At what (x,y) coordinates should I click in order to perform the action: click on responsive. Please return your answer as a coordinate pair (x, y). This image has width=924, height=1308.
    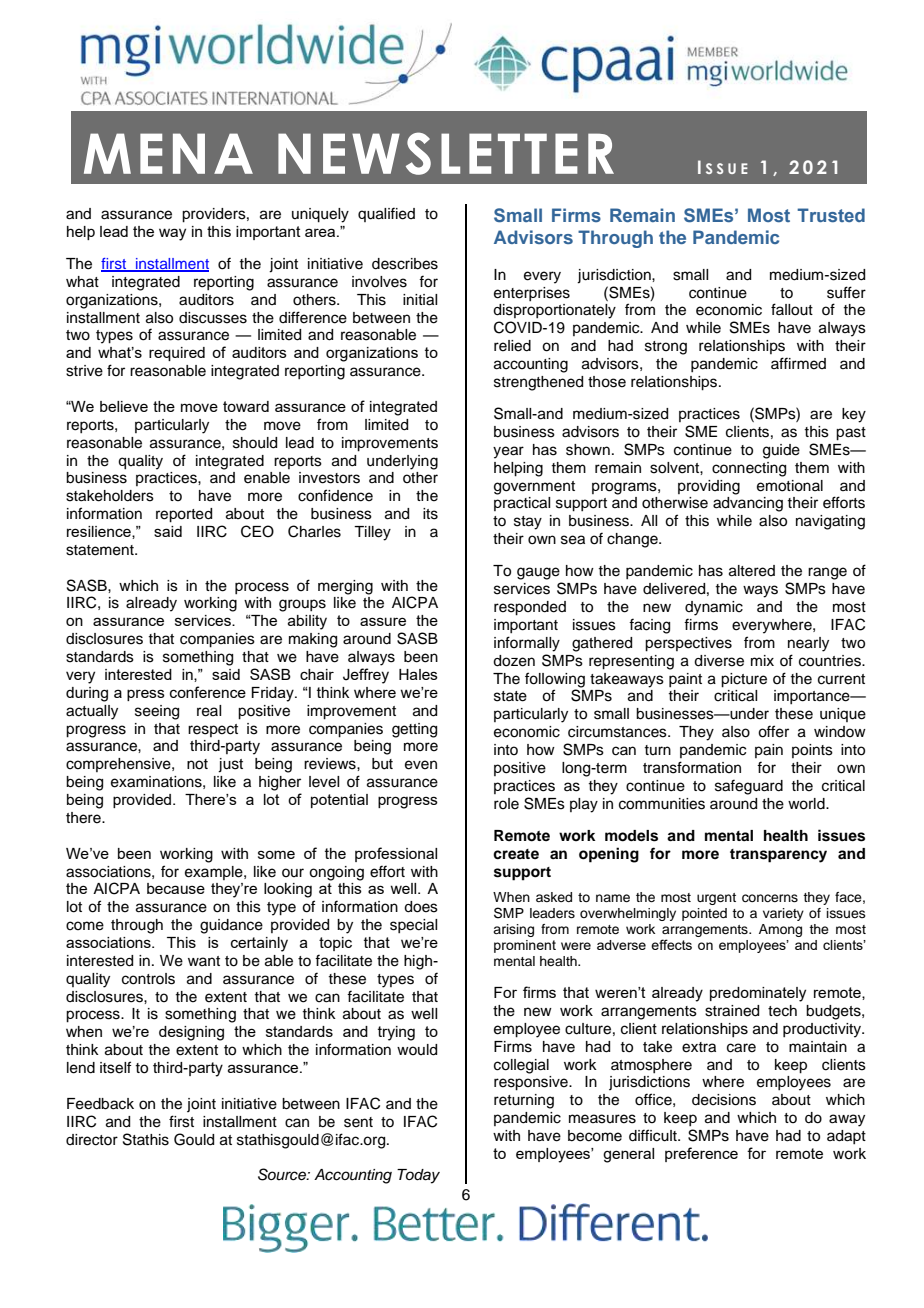
    Looking at the image, I should click on (532, 1083).
